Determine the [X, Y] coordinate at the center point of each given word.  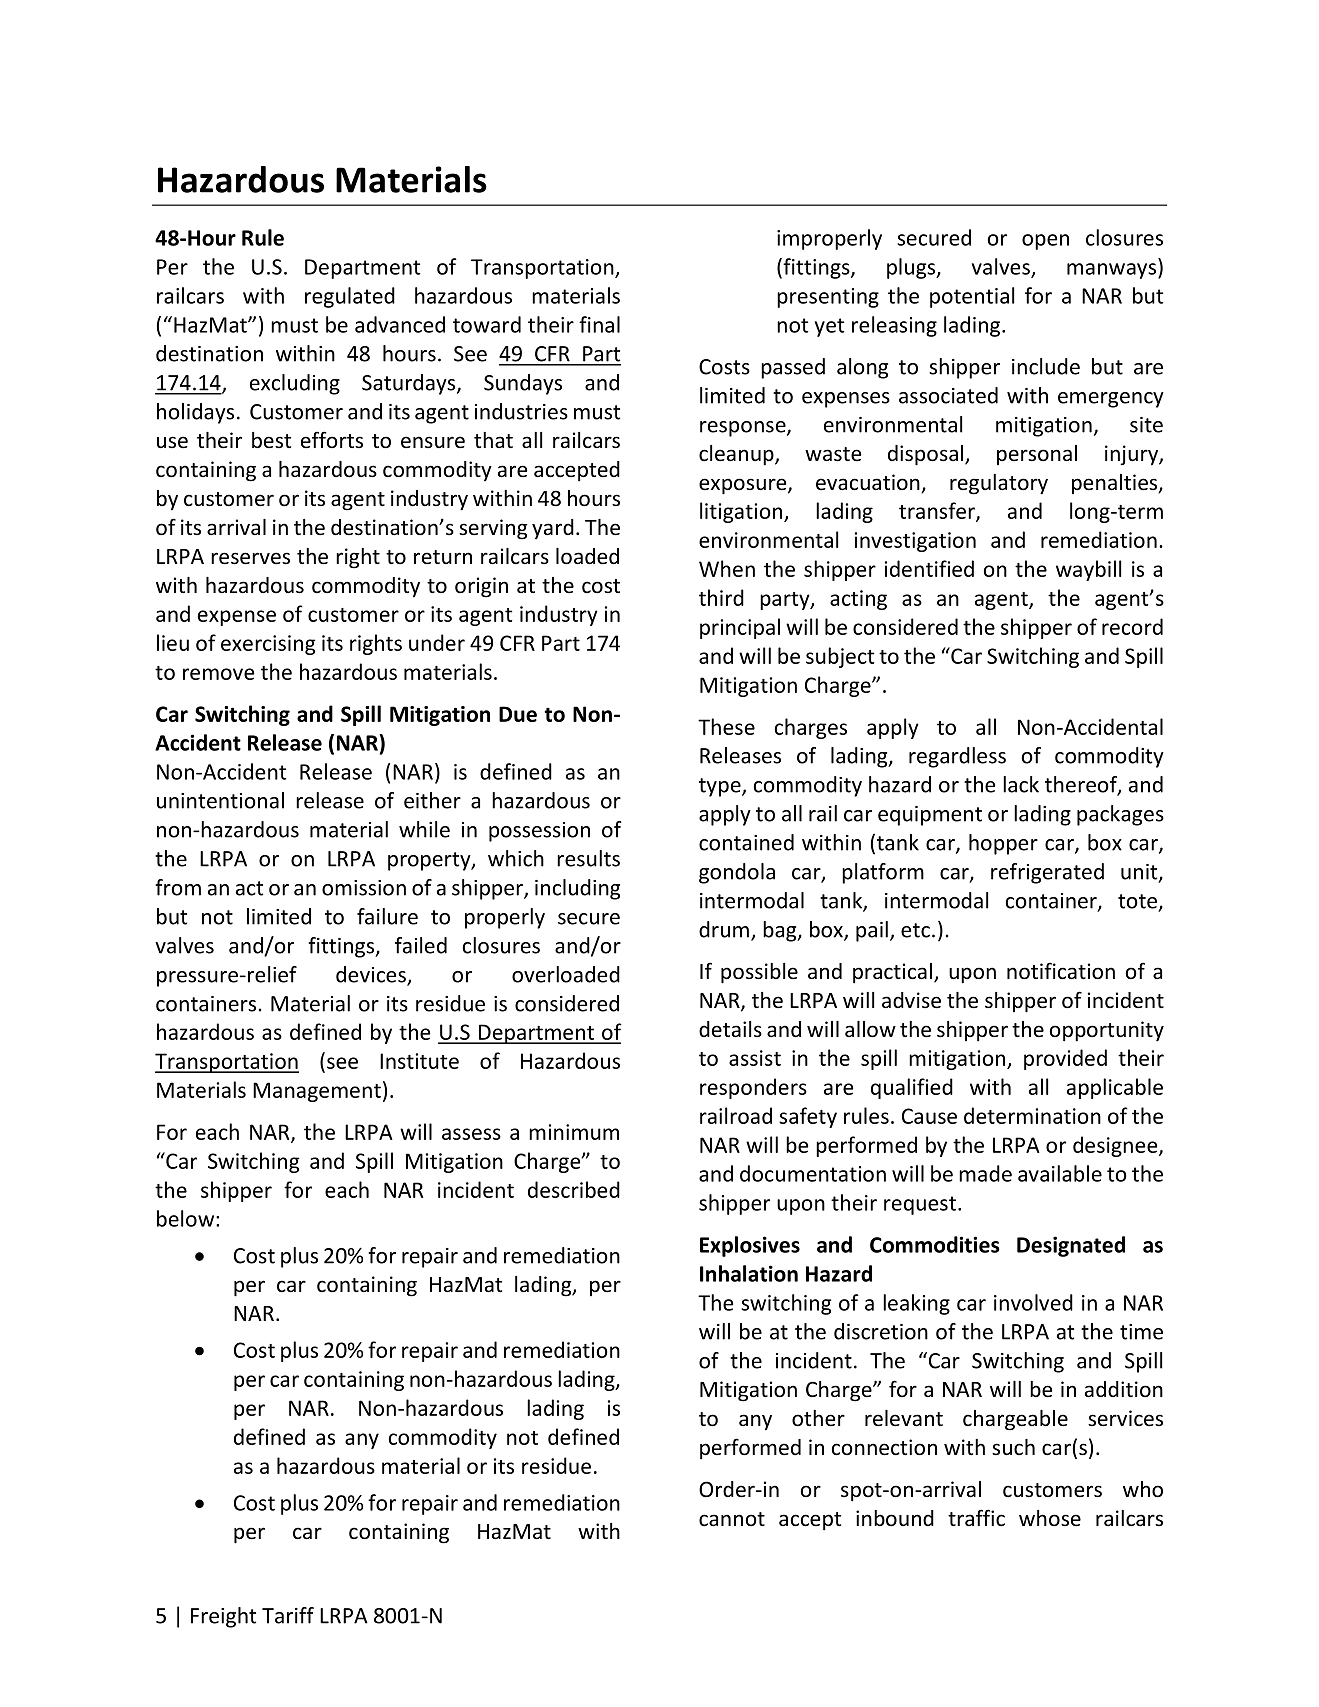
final [599, 324]
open [1045, 242]
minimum [574, 1132]
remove [219, 674]
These [726, 726]
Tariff [288, 1615]
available [1060, 1173]
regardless [957, 757]
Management [317, 1092]
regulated [350, 297]
